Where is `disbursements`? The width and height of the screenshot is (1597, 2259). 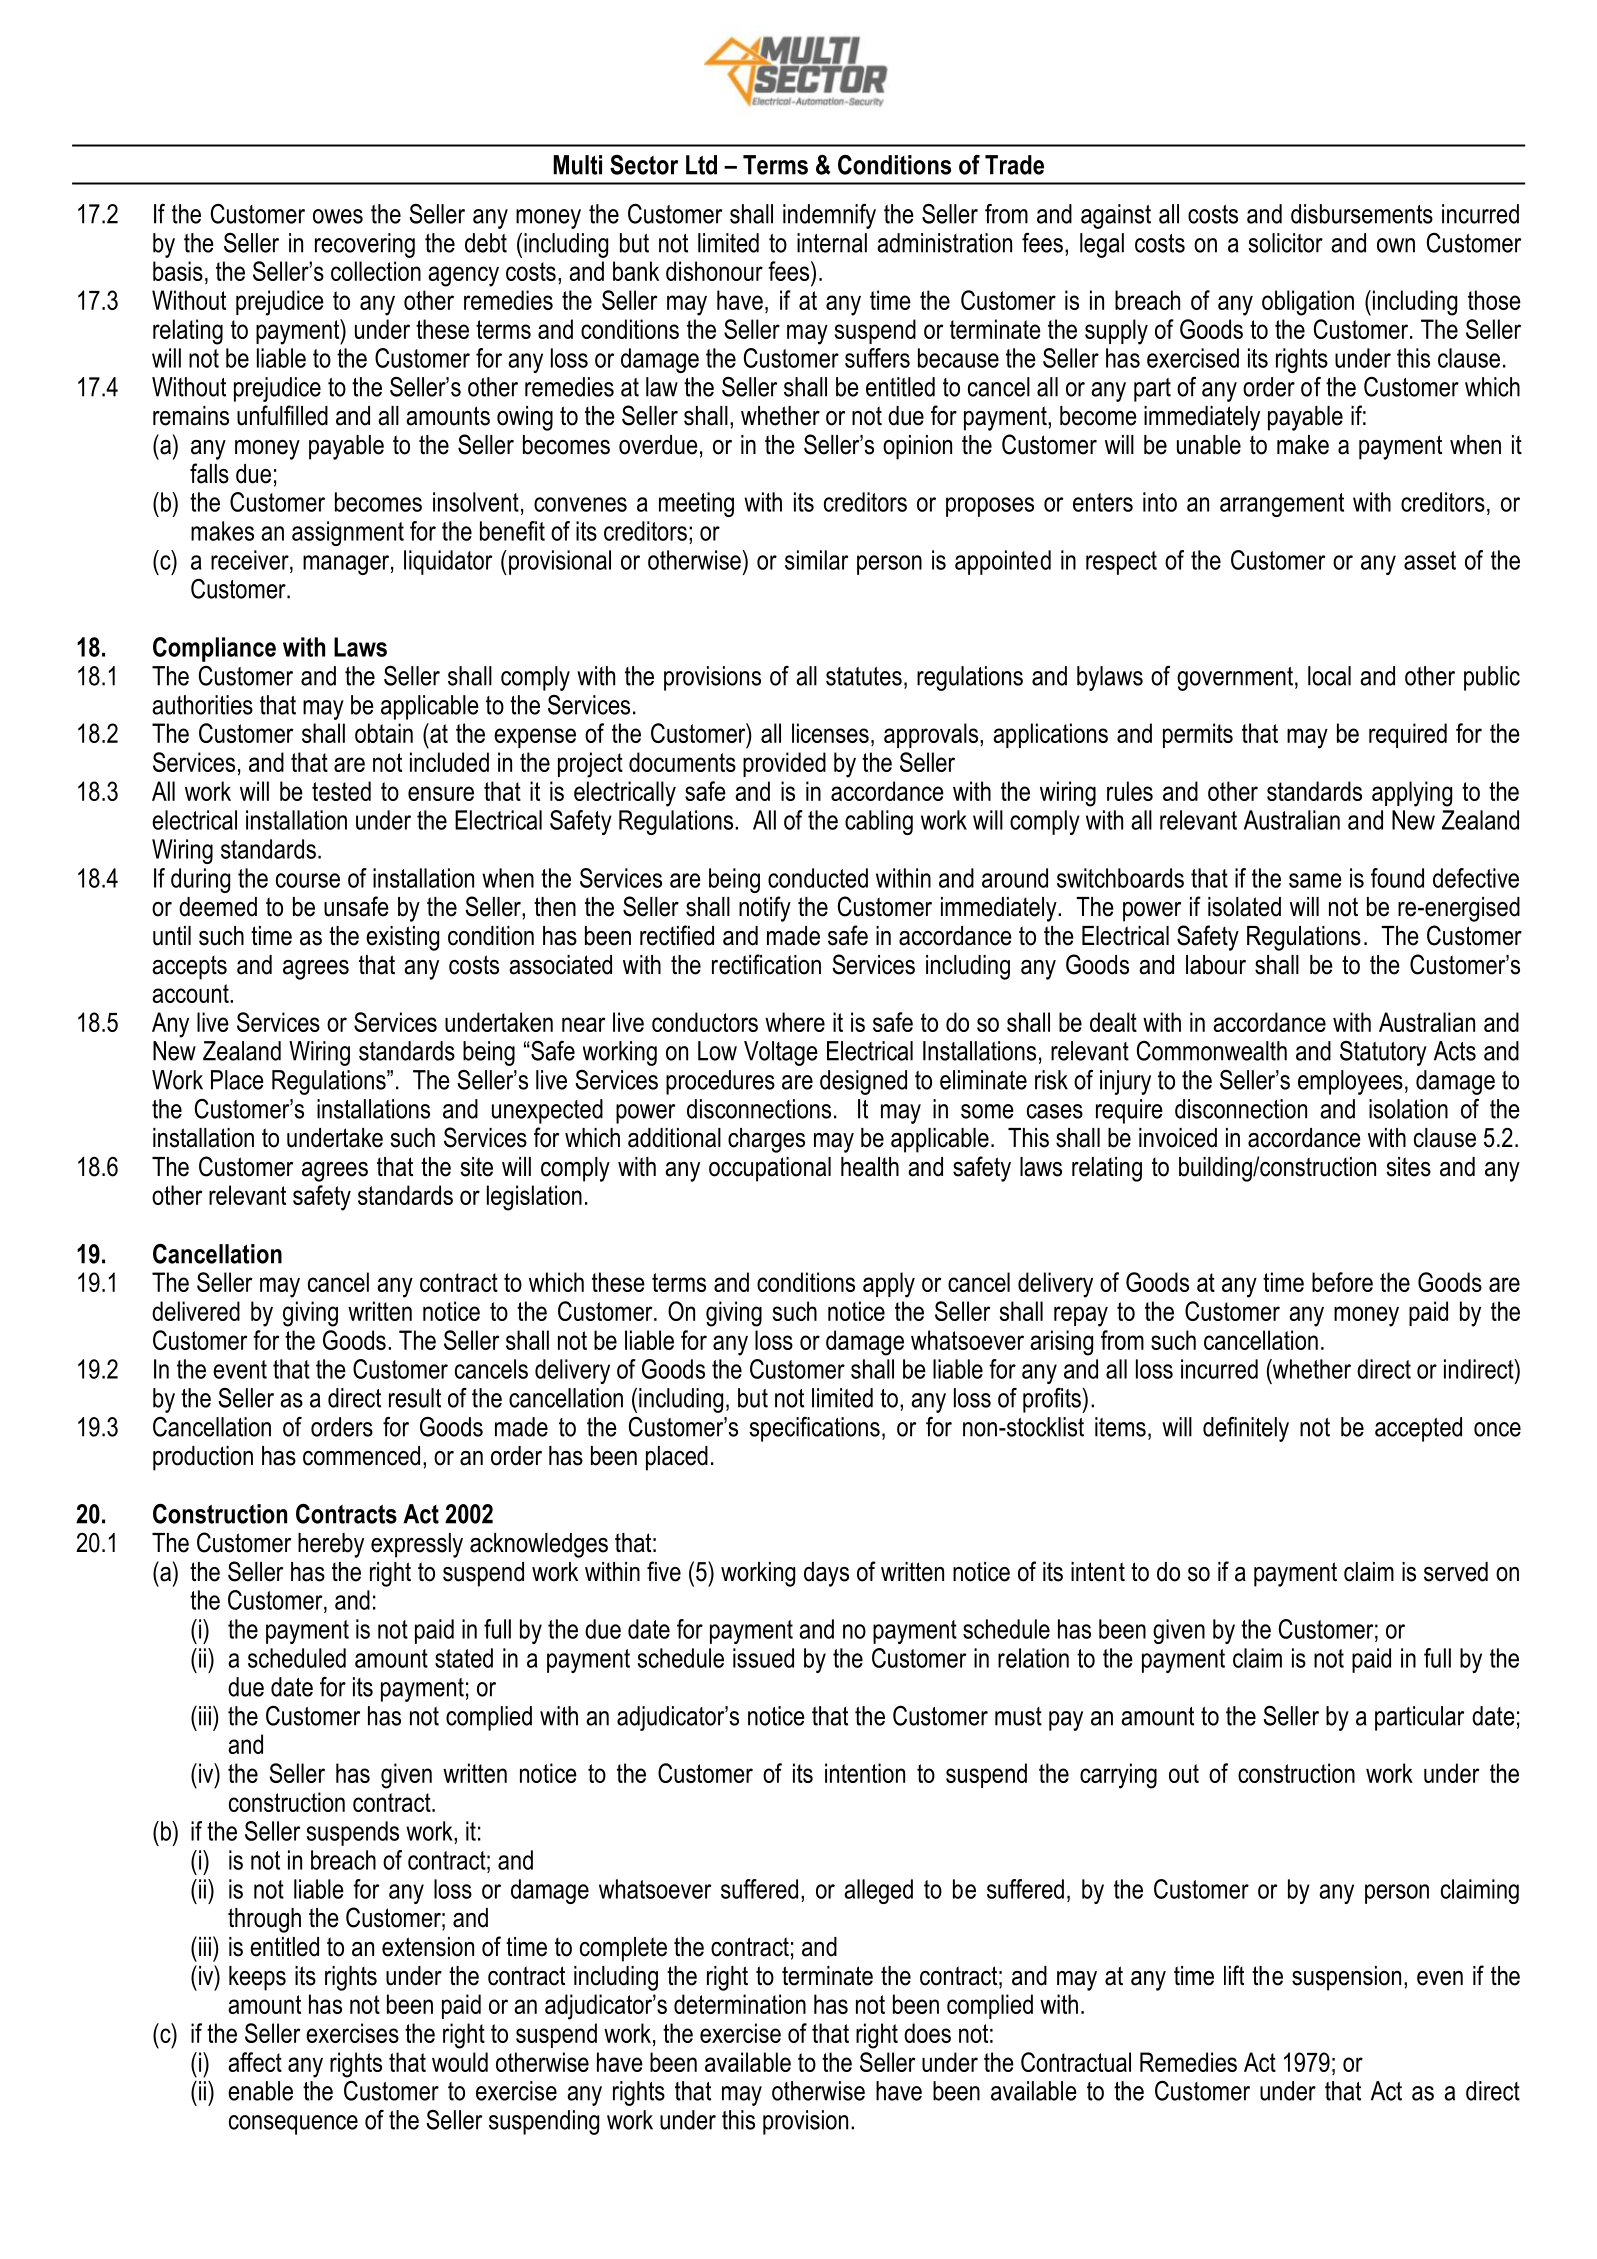 disbursements is located at coordinates (1362, 214).
